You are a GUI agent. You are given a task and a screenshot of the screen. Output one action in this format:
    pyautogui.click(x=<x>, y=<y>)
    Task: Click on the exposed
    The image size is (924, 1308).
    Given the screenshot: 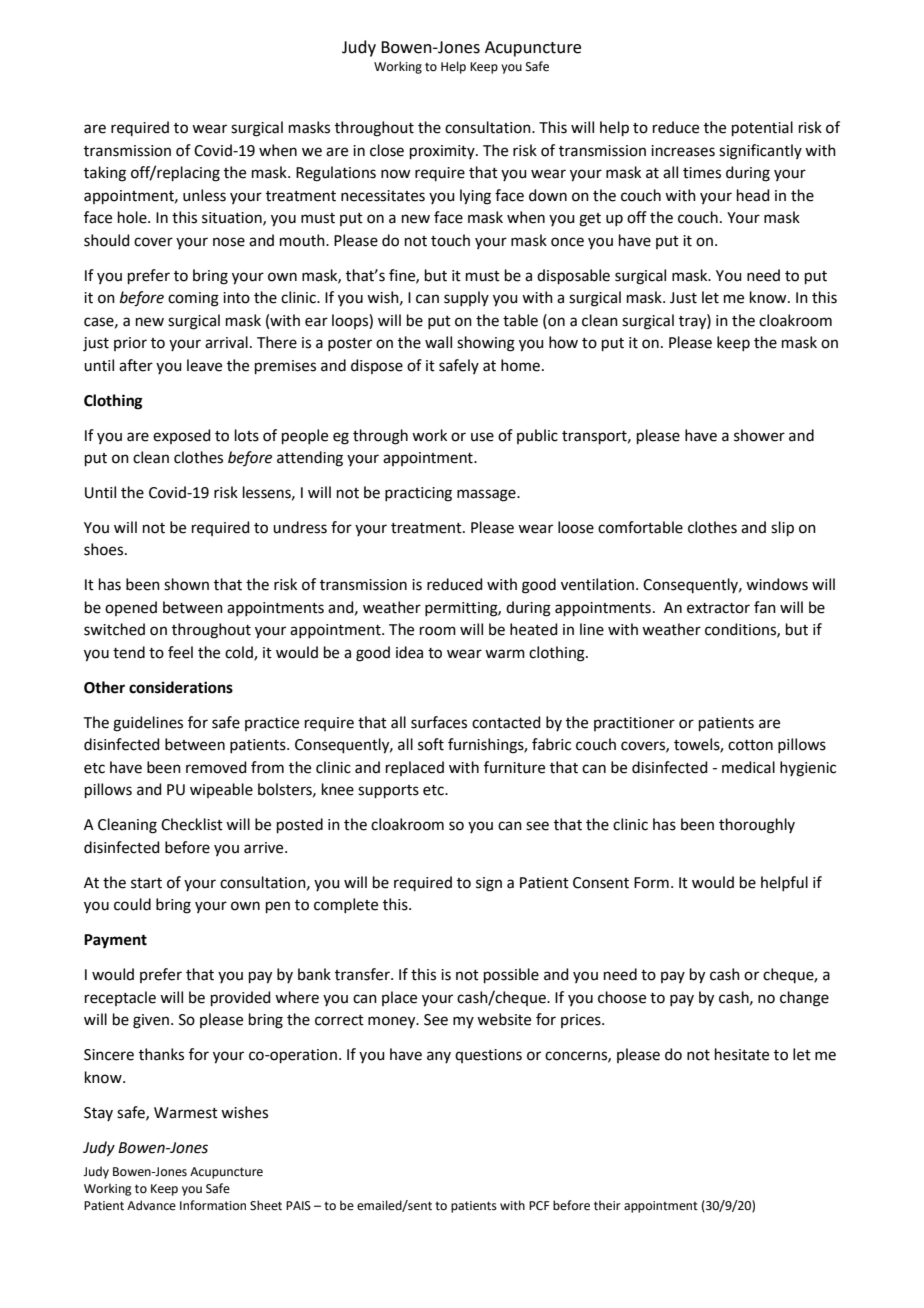 What is the action you would take?
    pyautogui.click(x=182, y=436)
